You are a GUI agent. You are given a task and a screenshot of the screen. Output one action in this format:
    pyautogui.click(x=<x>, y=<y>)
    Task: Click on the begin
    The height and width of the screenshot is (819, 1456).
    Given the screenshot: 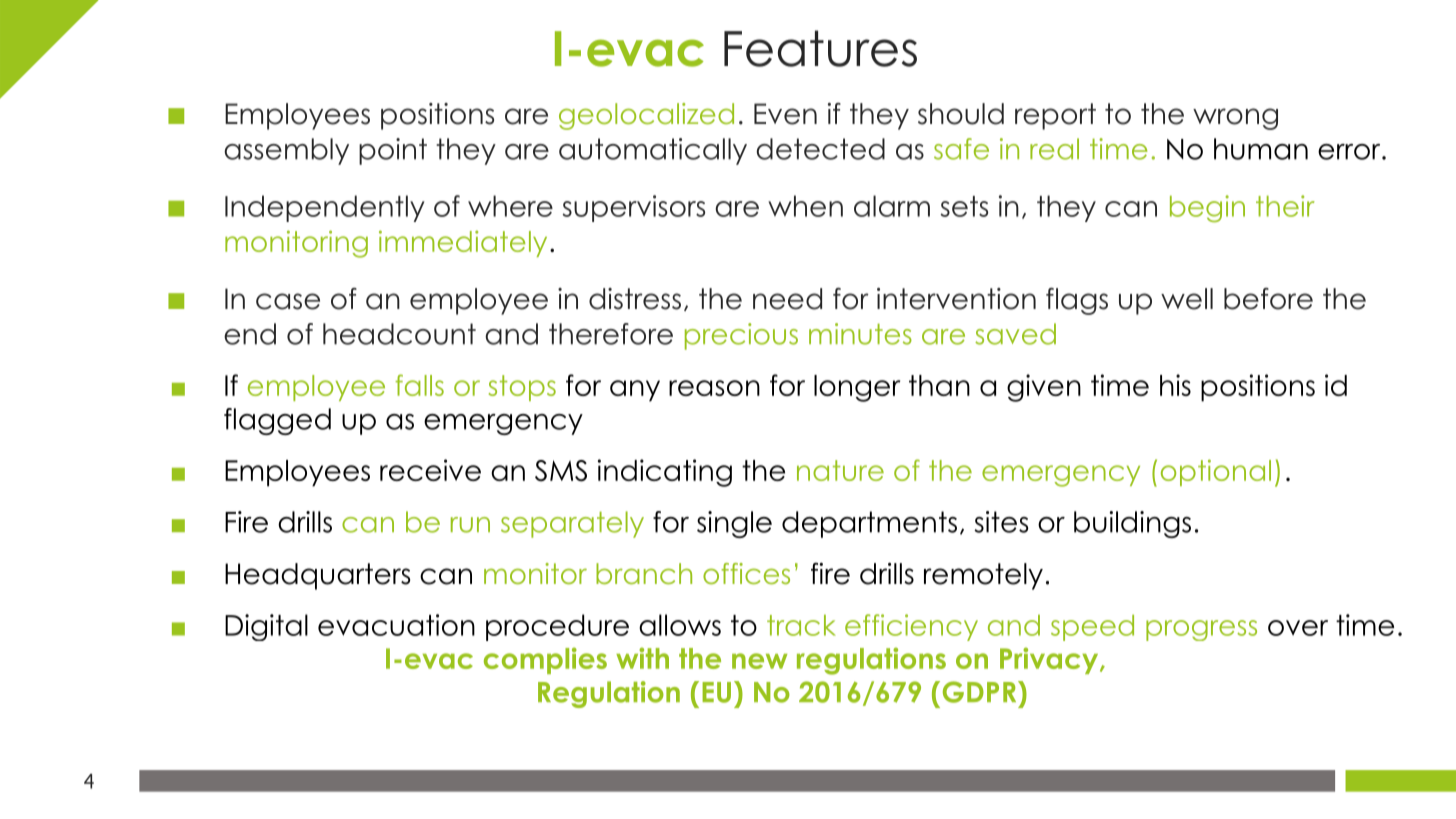 What is the action you would take?
    pyautogui.click(x=1207, y=209)
